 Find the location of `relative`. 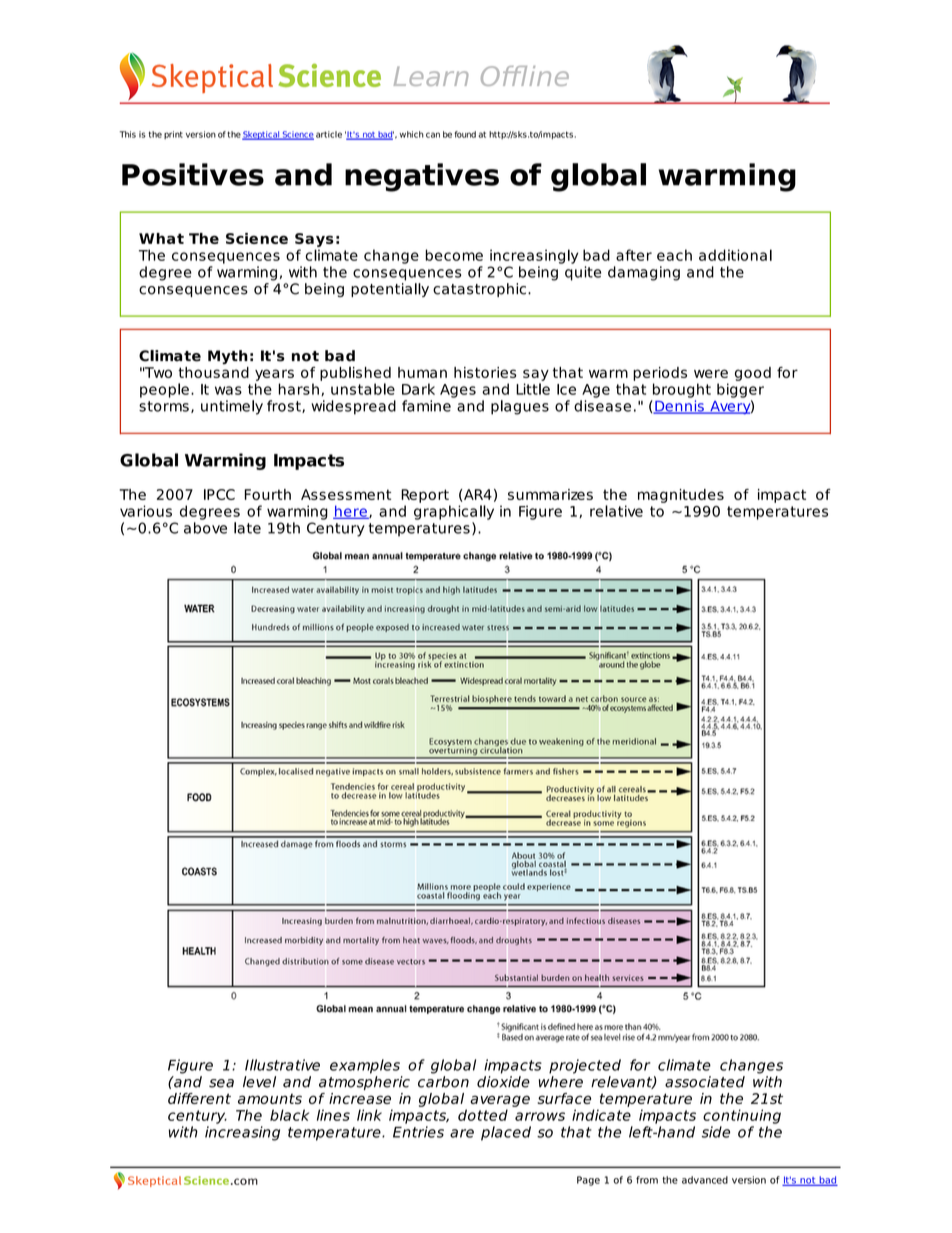

relative is located at coordinates (616, 511).
